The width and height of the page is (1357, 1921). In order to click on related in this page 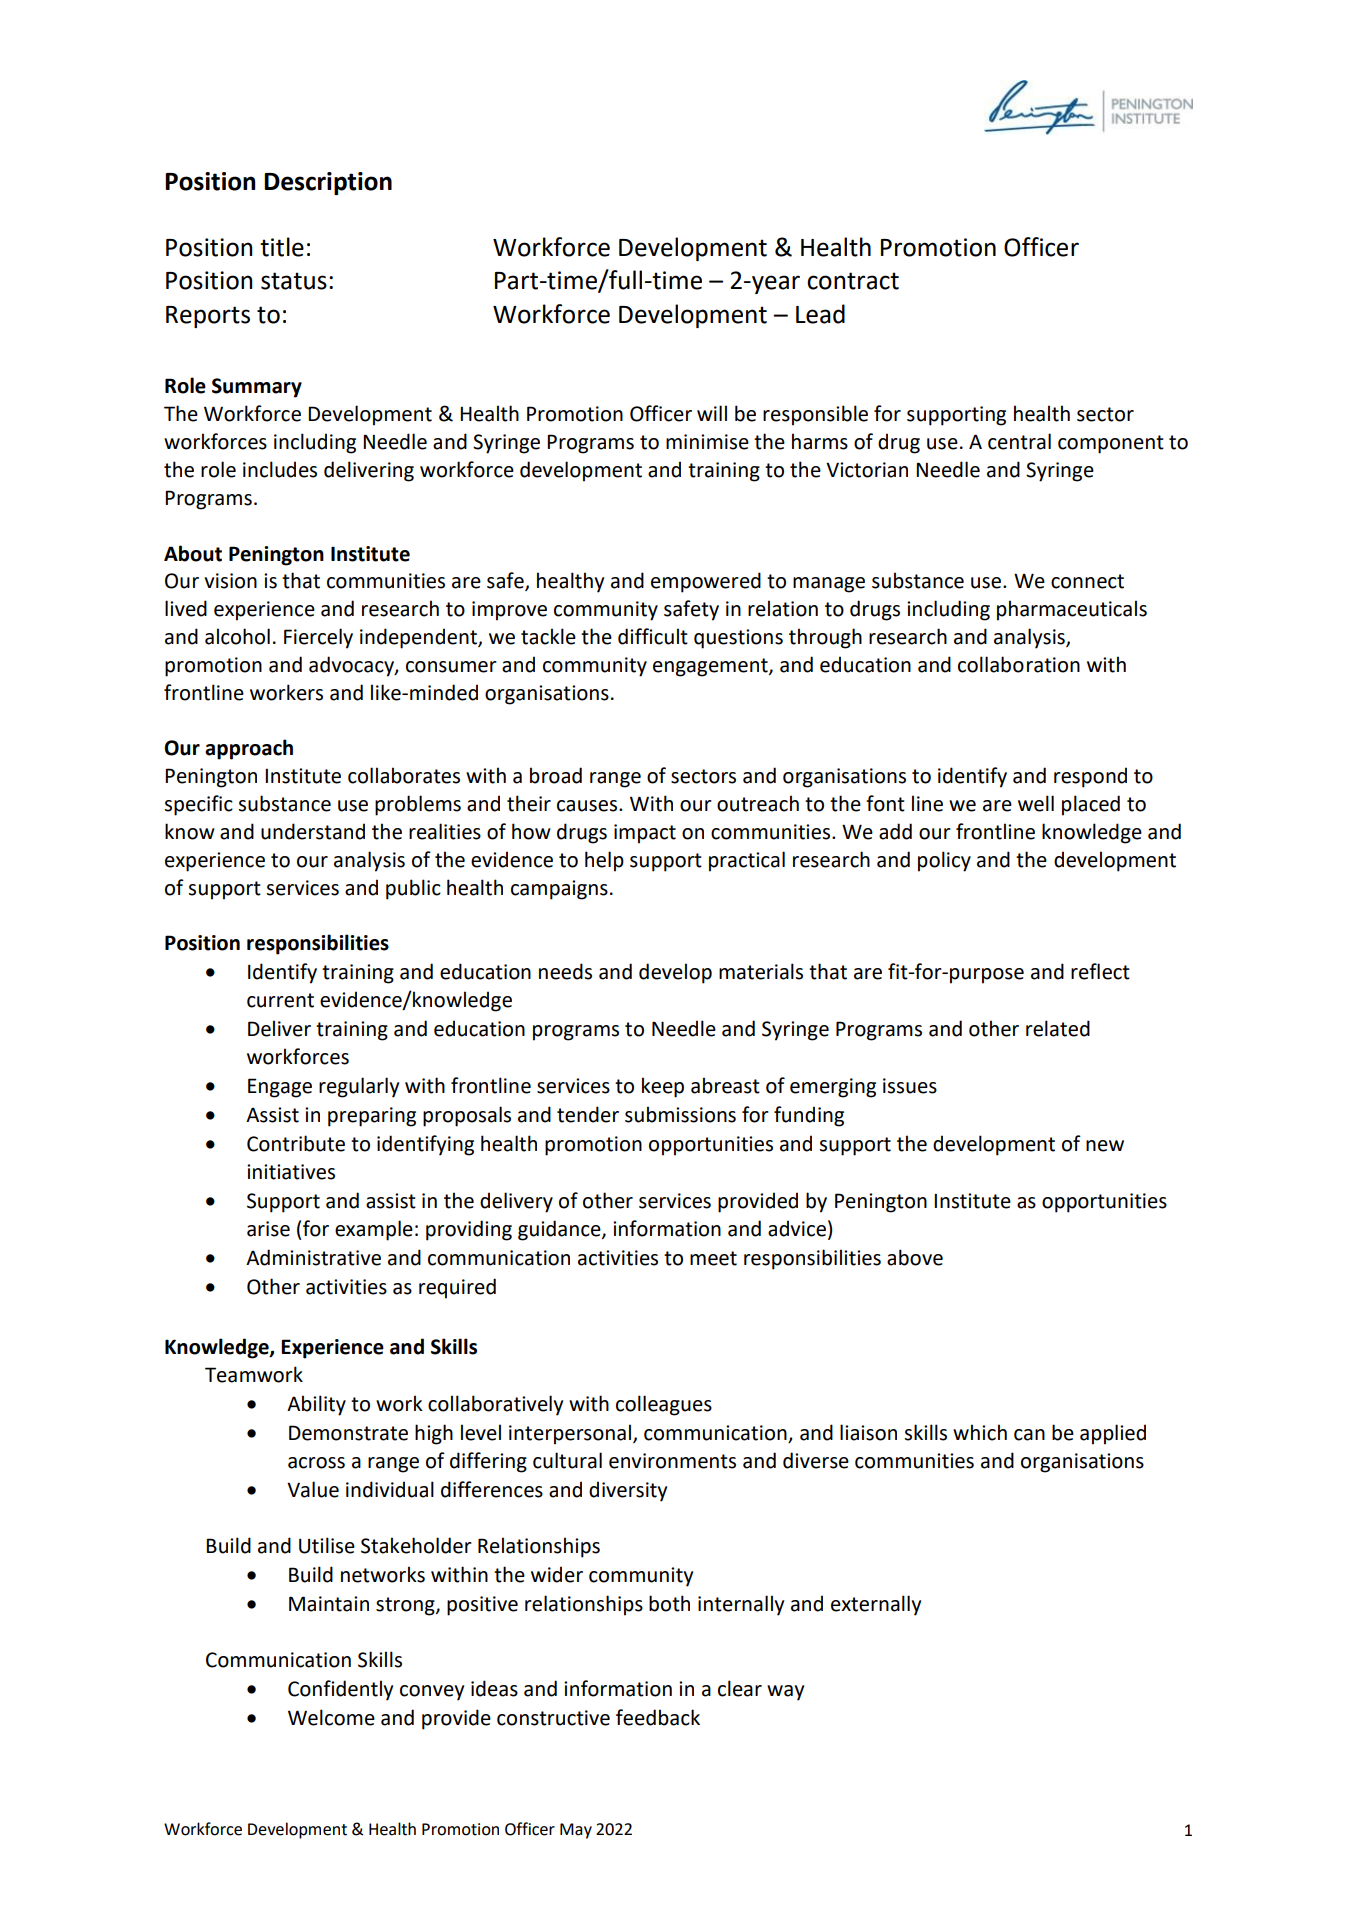, I will do `click(1058, 1028)`.
